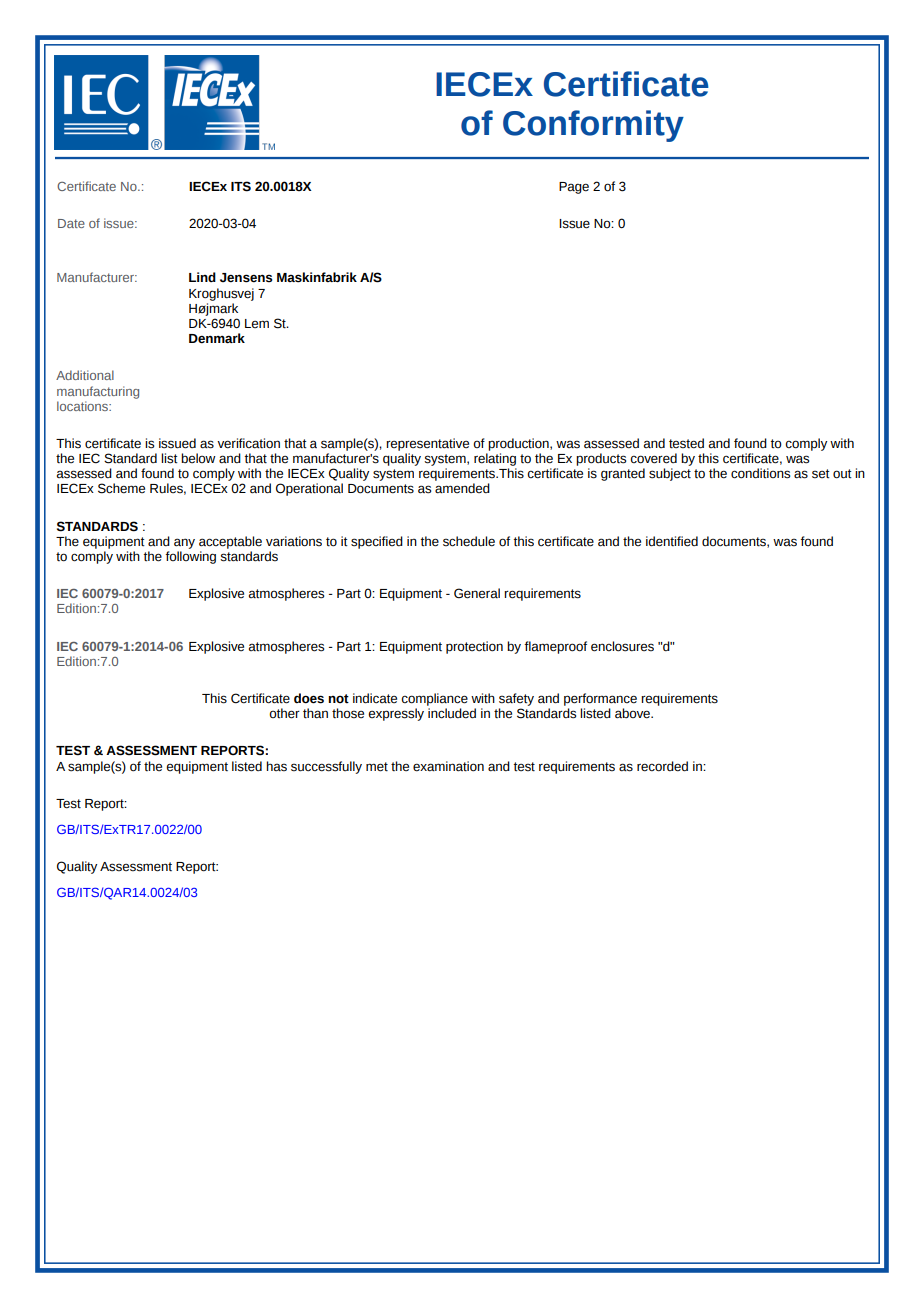 The image size is (924, 1308). Describe the element at coordinates (574, 188) in the document. I see `Page` at that location.
